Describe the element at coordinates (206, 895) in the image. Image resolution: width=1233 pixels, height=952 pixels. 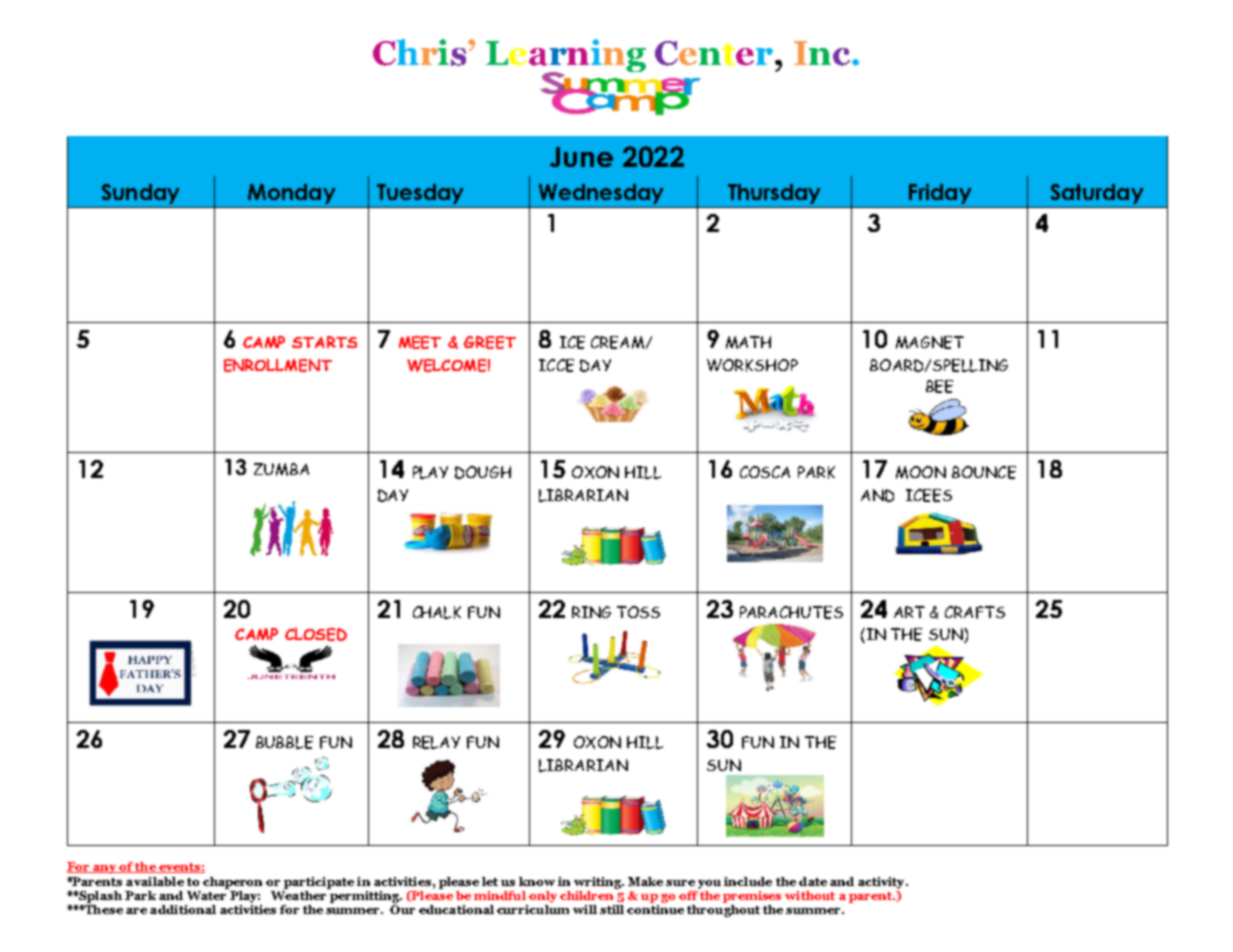
I see `Water` at that location.
